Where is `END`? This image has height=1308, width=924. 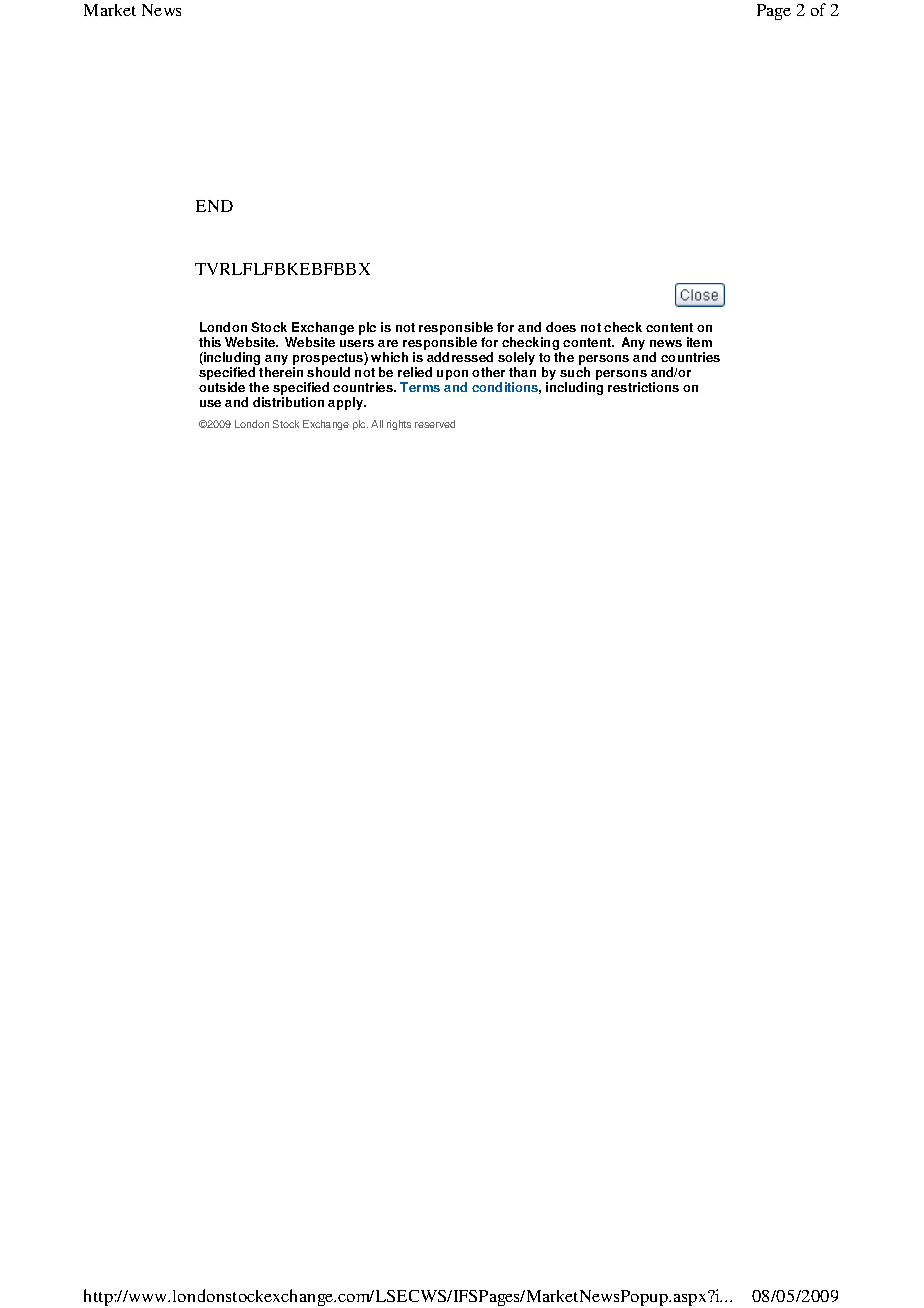
END is located at coordinates (214, 206).
